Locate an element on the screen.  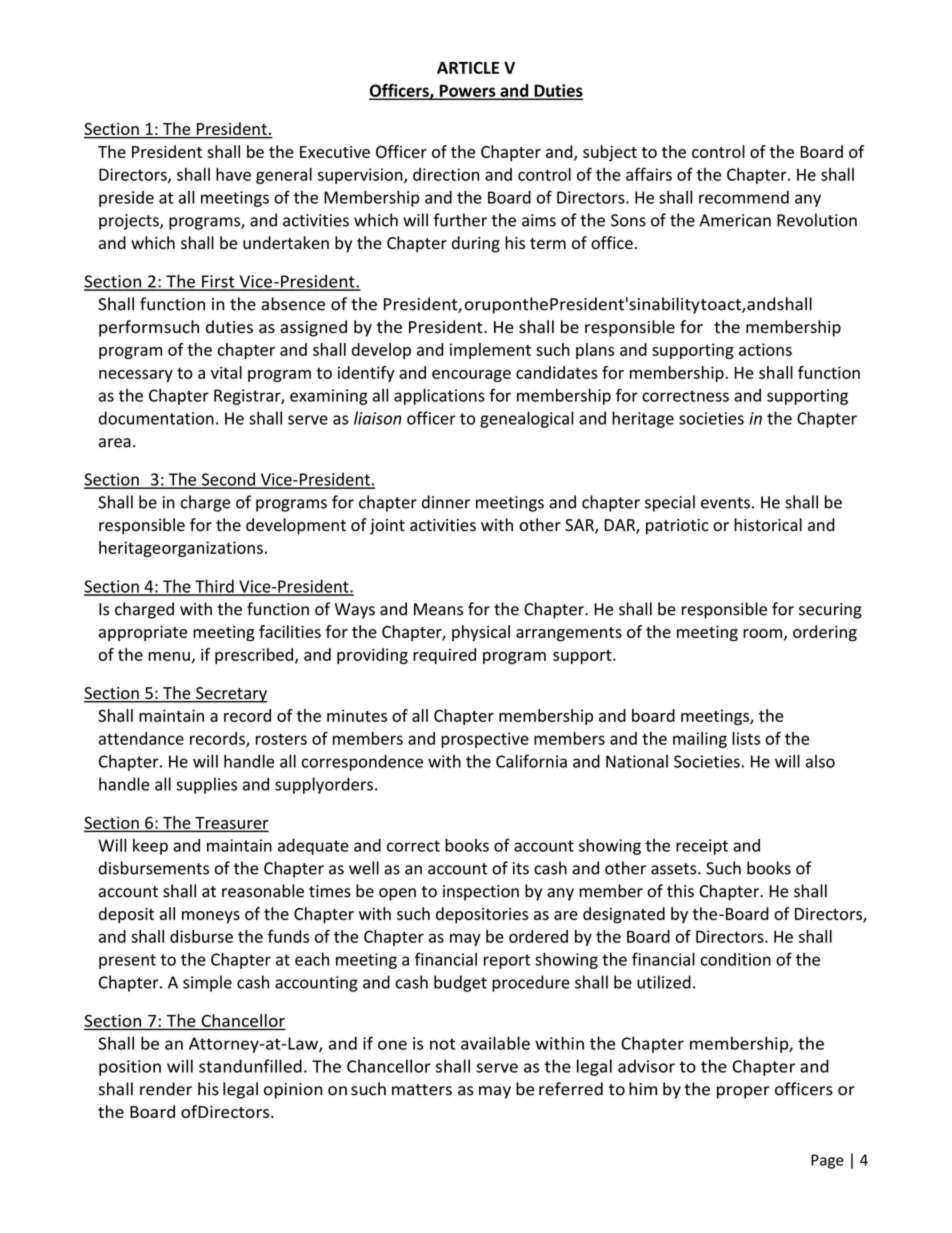
keep is located at coordinates (150, 847).
